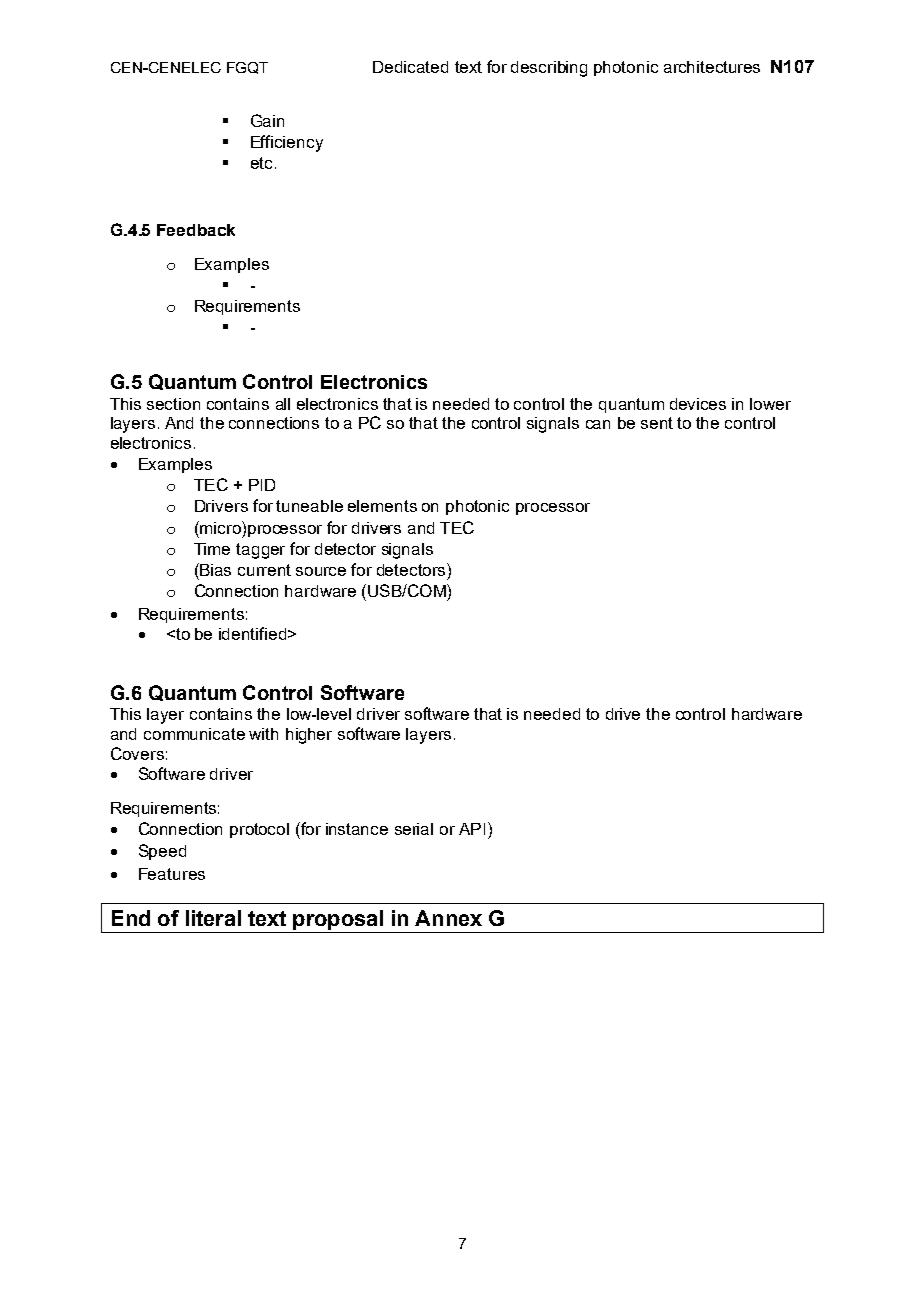 This document has height=1308, width=924. What do you see at coordinates (657, 423) in the document?
I see `sent` at bounding box center [657, 423].
